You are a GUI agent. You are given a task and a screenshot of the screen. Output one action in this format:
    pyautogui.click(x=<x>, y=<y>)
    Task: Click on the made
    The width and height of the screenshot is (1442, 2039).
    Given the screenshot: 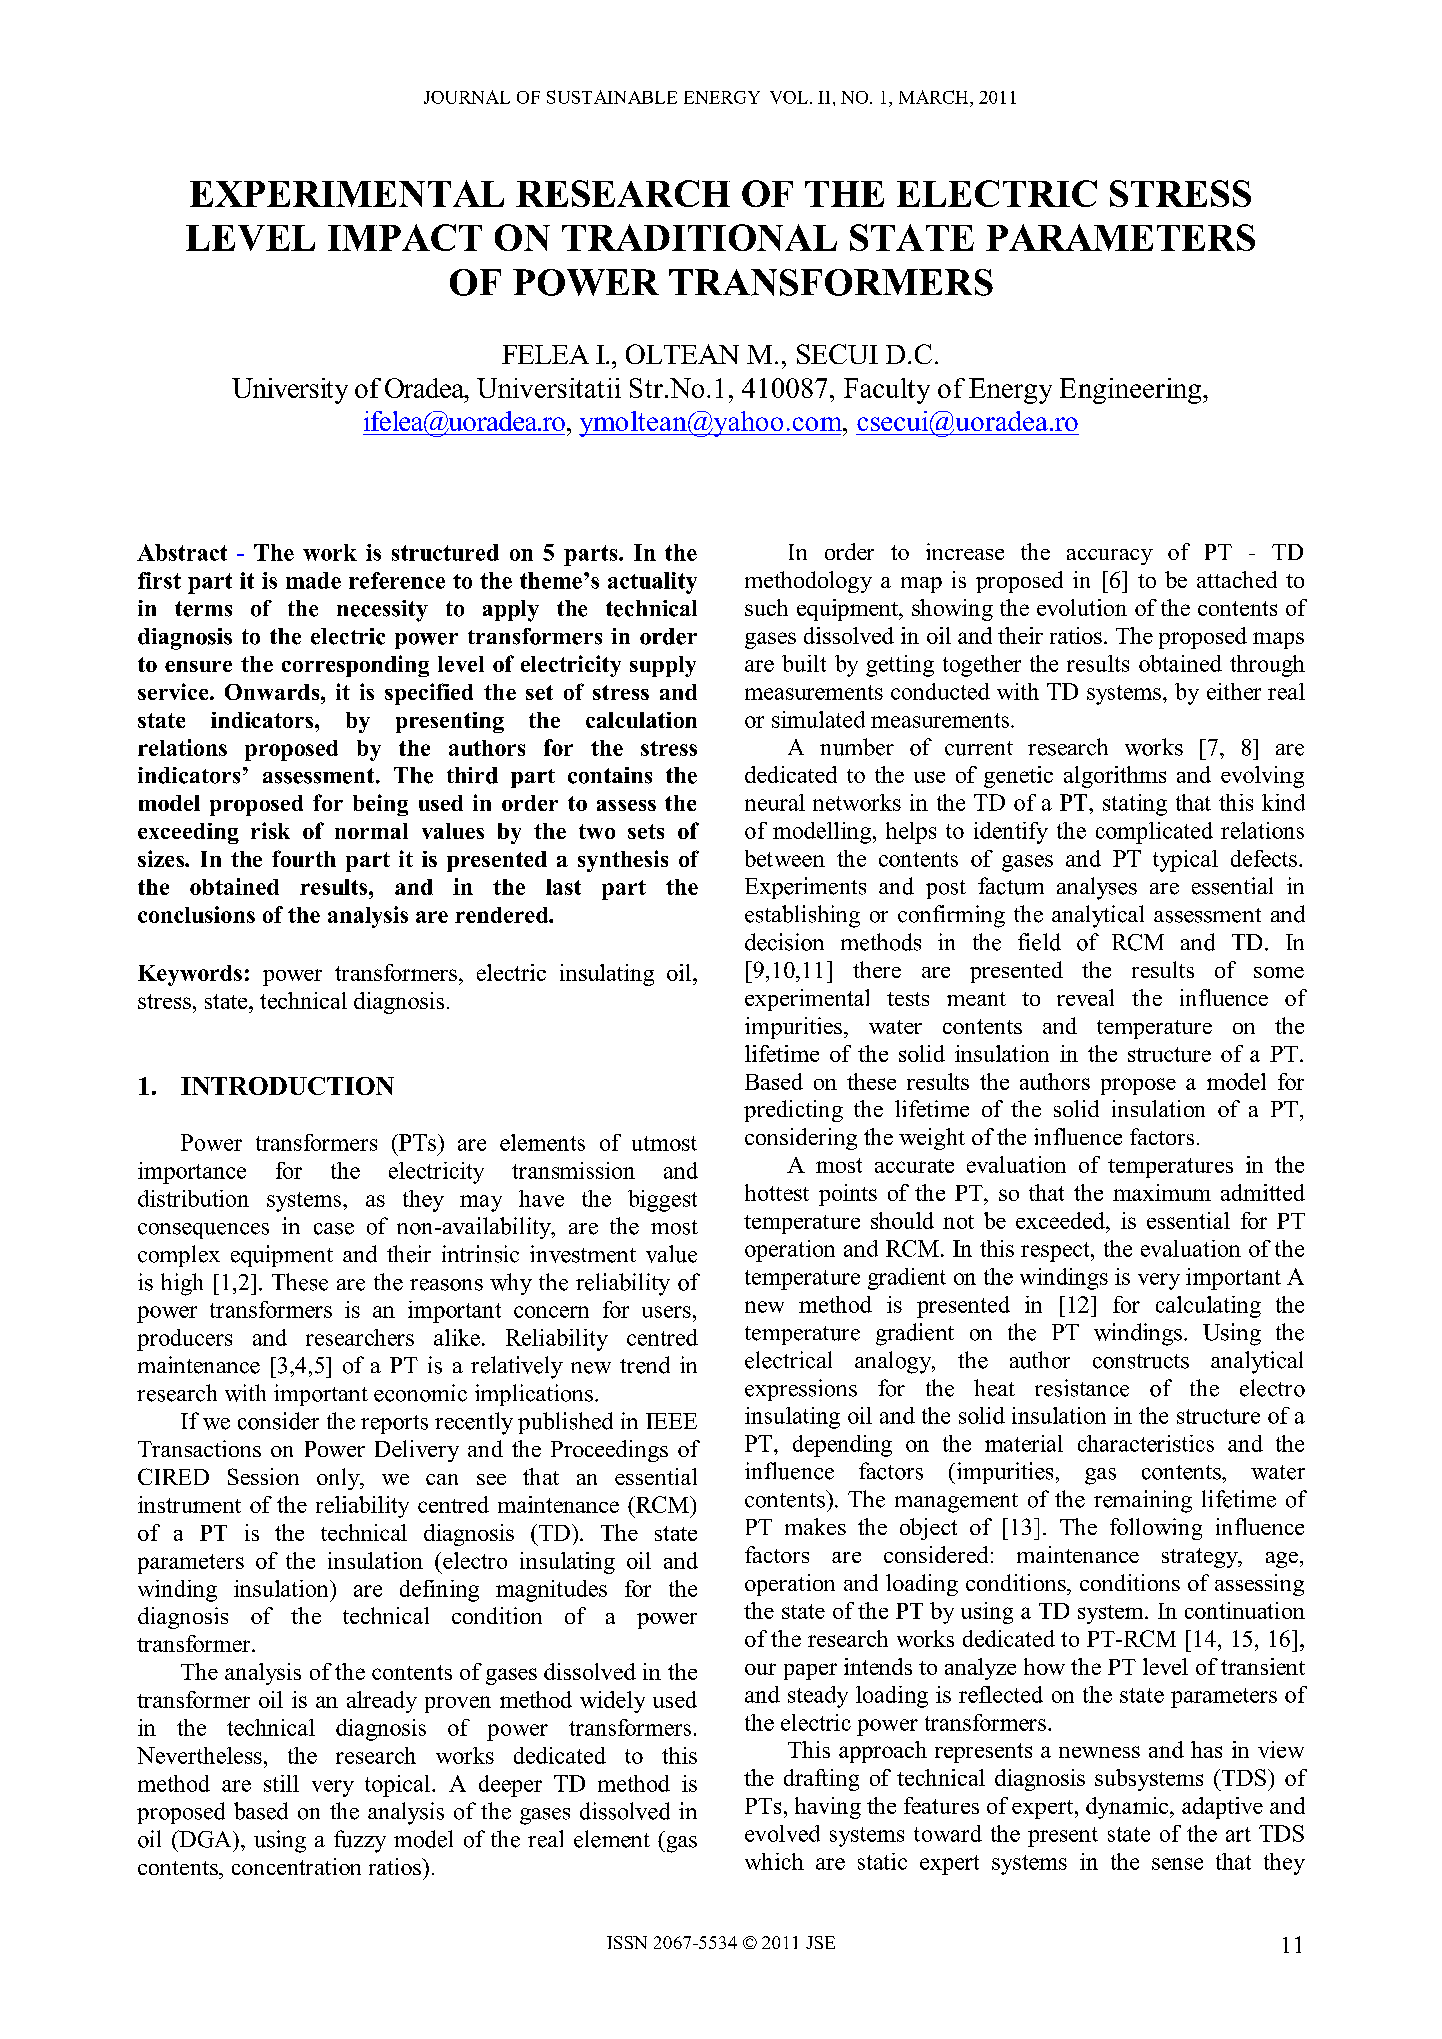 What is the action you would take?
    pyautogui.click(x=313, y=580)
